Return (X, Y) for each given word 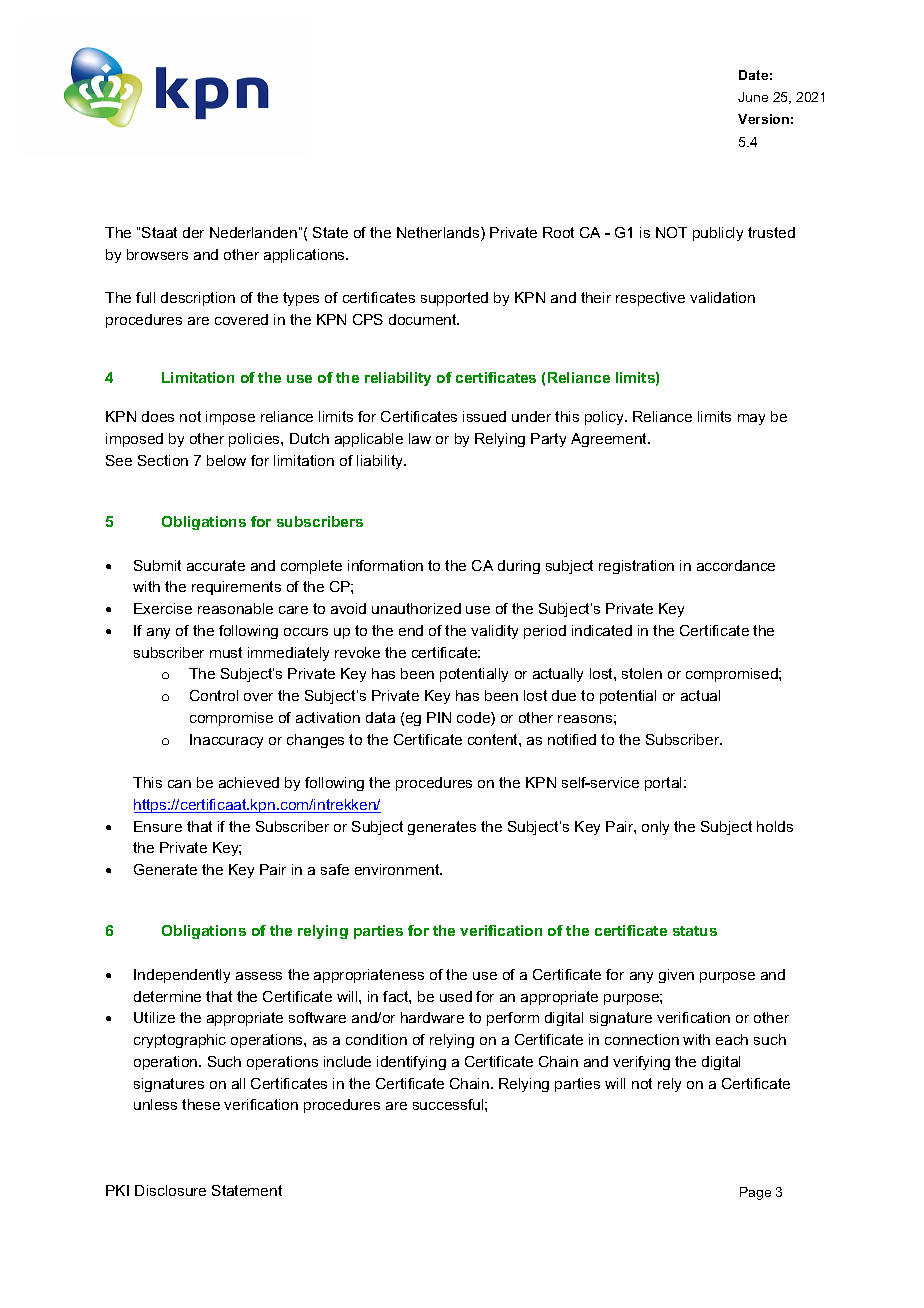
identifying (411, 1063)
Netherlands (439, 234)
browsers (157, 254)
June (753, 97)
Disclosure (170, 1190)
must (226, 652)
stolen (642, 673)
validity (494, 632)
